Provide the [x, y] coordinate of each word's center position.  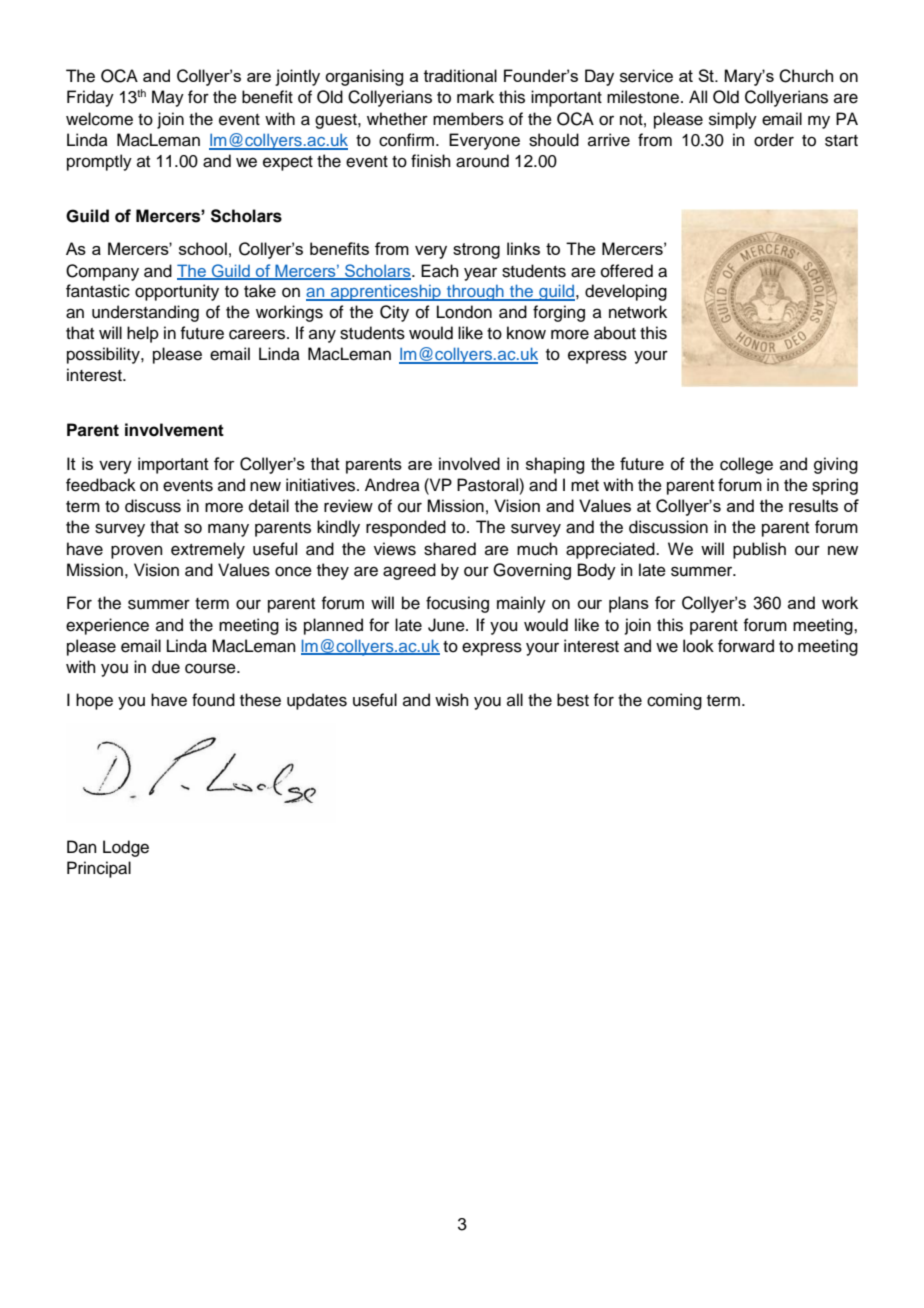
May [168, 98]
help [143, 334]
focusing [457, 604]
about [615, 333]
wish [452, 700]
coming [674, 701]
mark [475, 97]
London [464, 312]
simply [733, 120]
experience [107, 626]
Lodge [126, 848]
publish [759, 550]
